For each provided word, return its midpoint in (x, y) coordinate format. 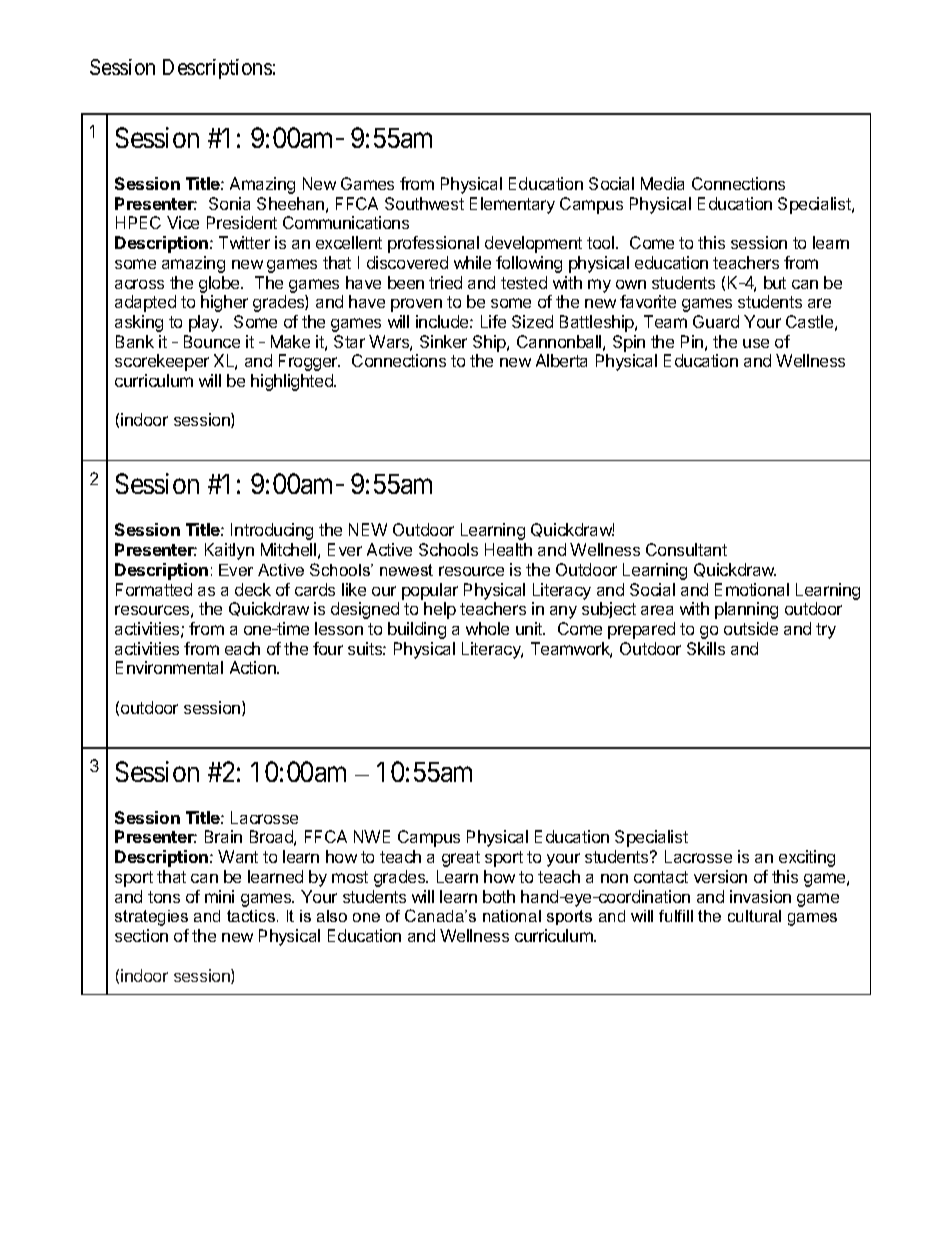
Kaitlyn (229, 551)
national (512, 916)
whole (487, 628)
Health (508, 549)
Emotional (752, 589)
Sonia (229, 203)
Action (254, 667)
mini (219, 896)
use (756, 343)
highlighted (293, 382)
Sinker (443, 341)
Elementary (512, 205)
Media (662, 183)
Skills (706, 648)
